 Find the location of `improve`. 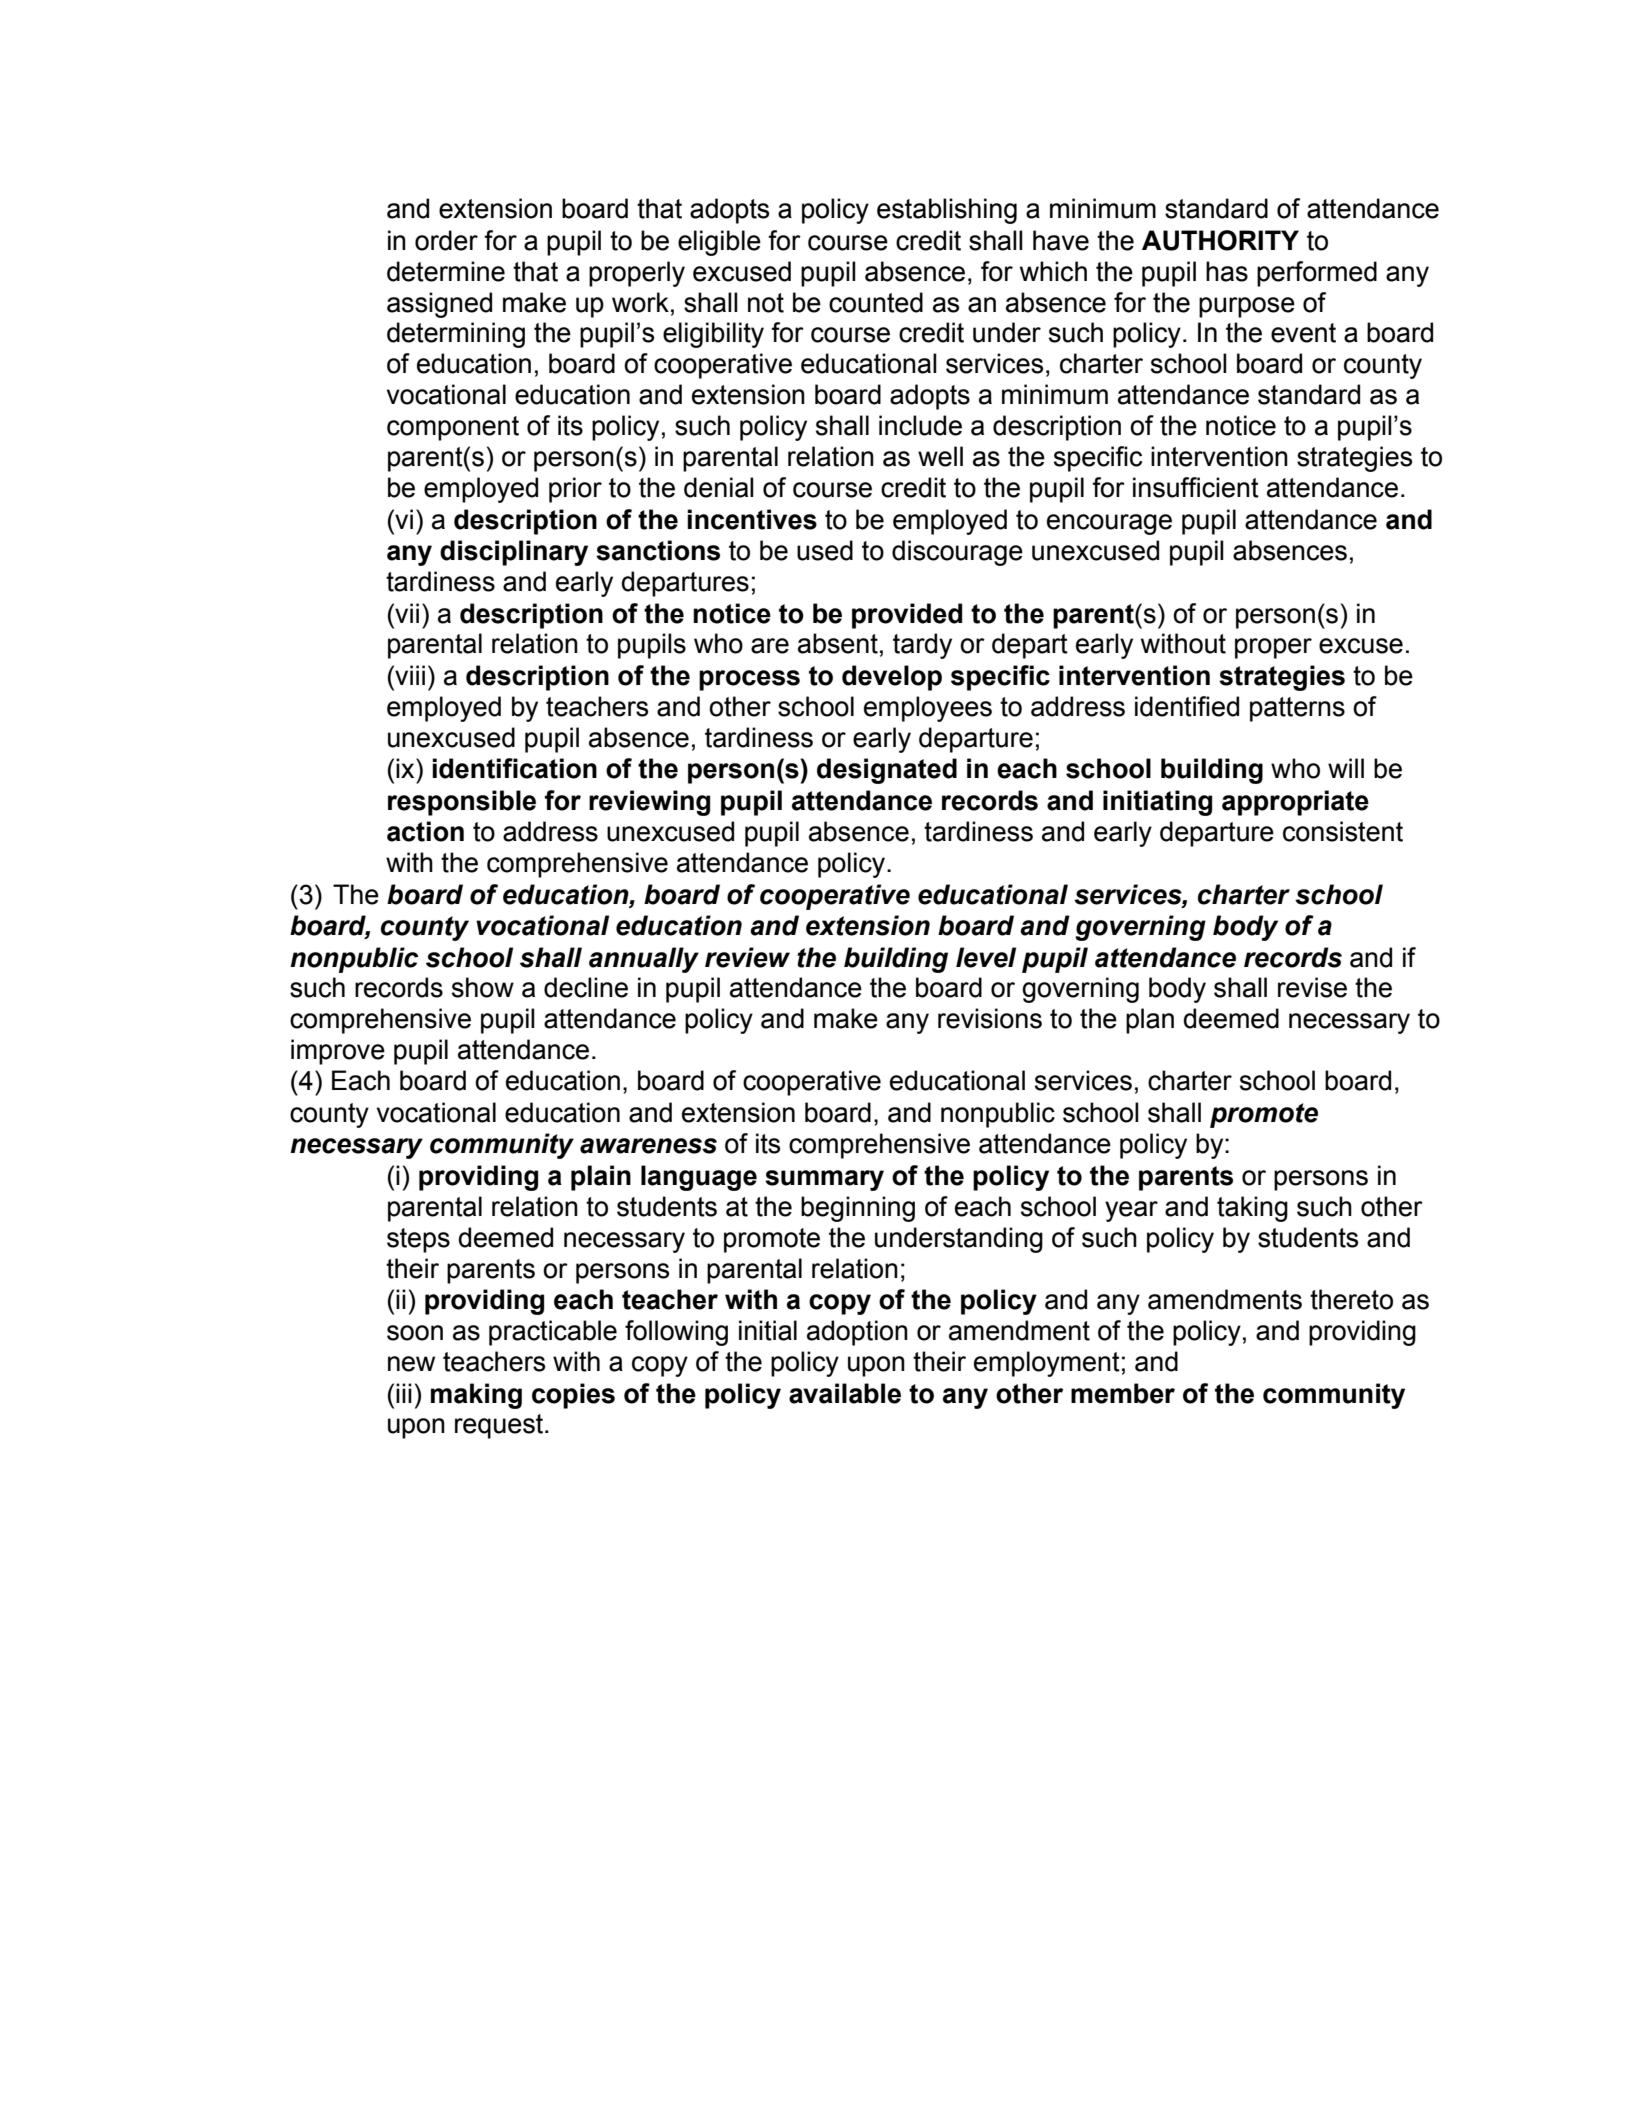

improve is located at coordinates (338, 1052).
